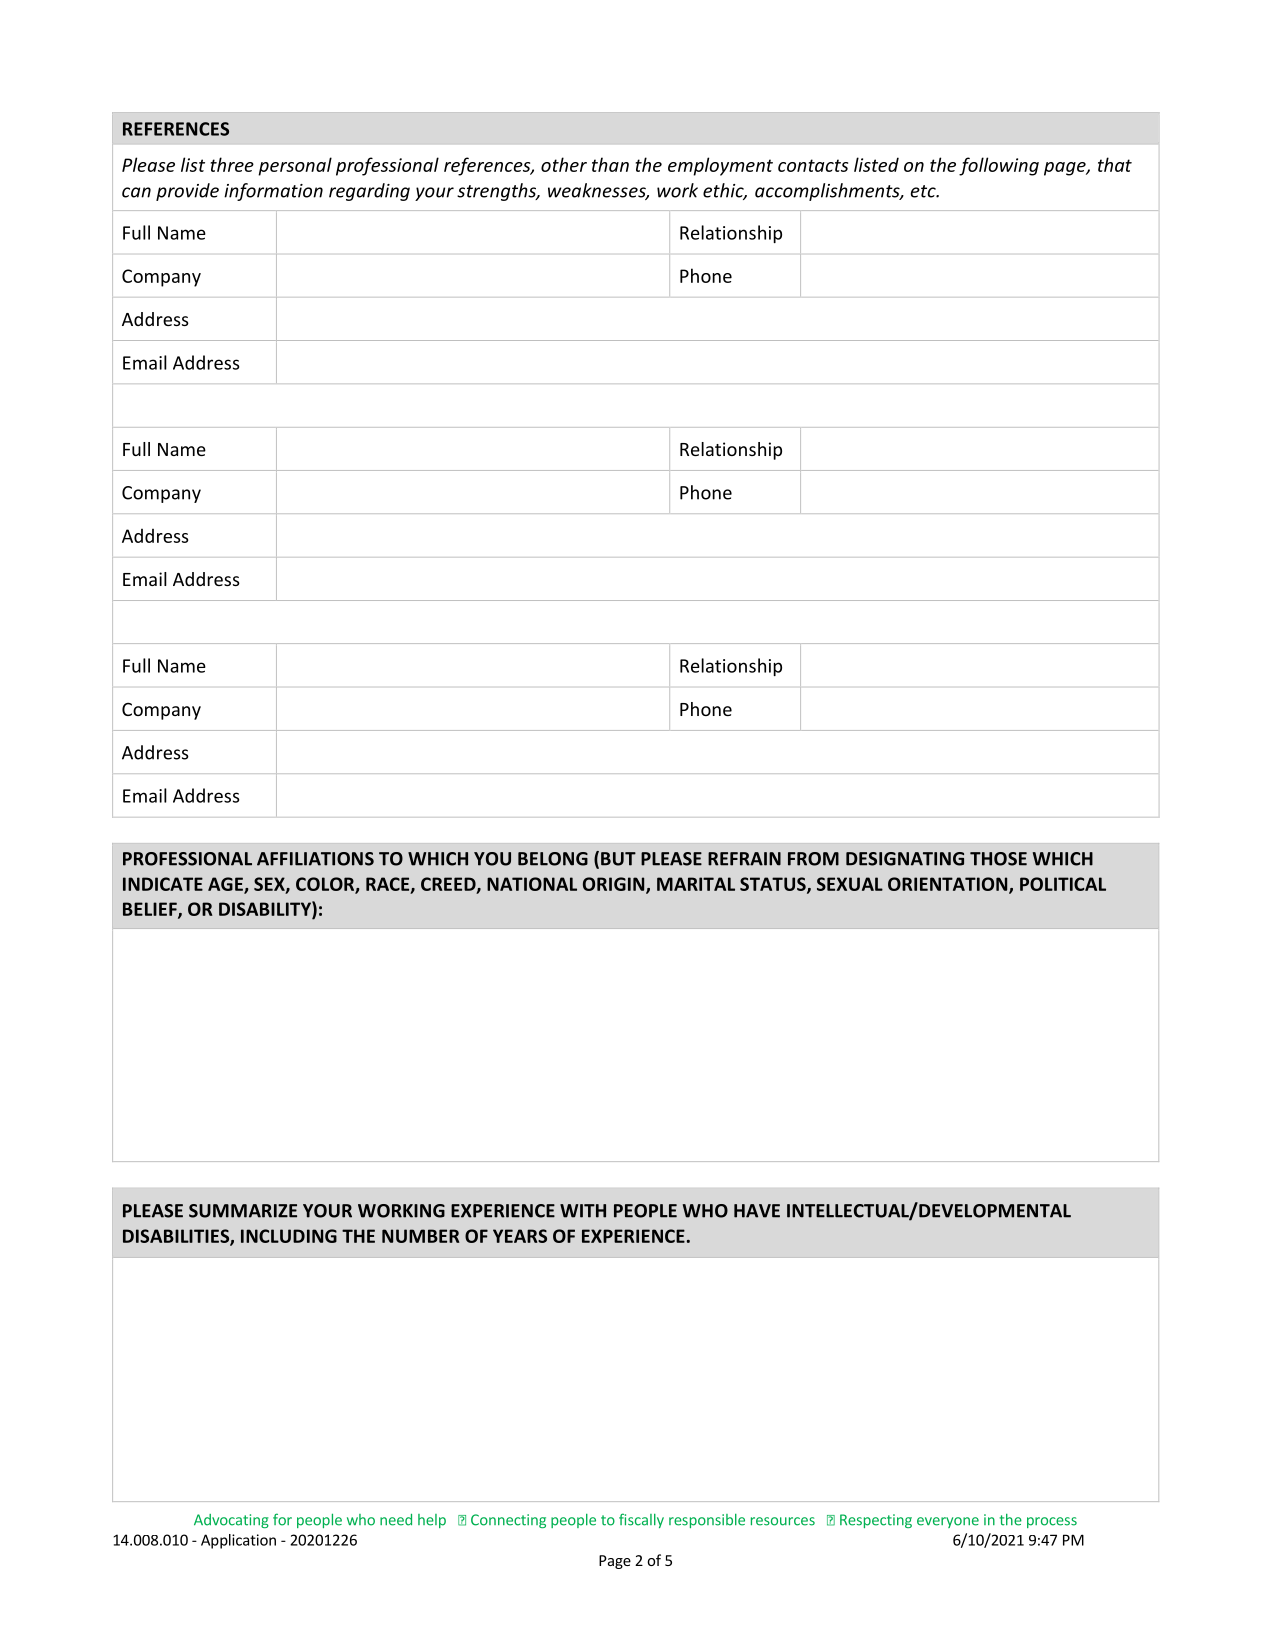  What do you see at coordinates (641, 1520) in the image?
I see `fiscally` at bounding box center [641, 1520].
